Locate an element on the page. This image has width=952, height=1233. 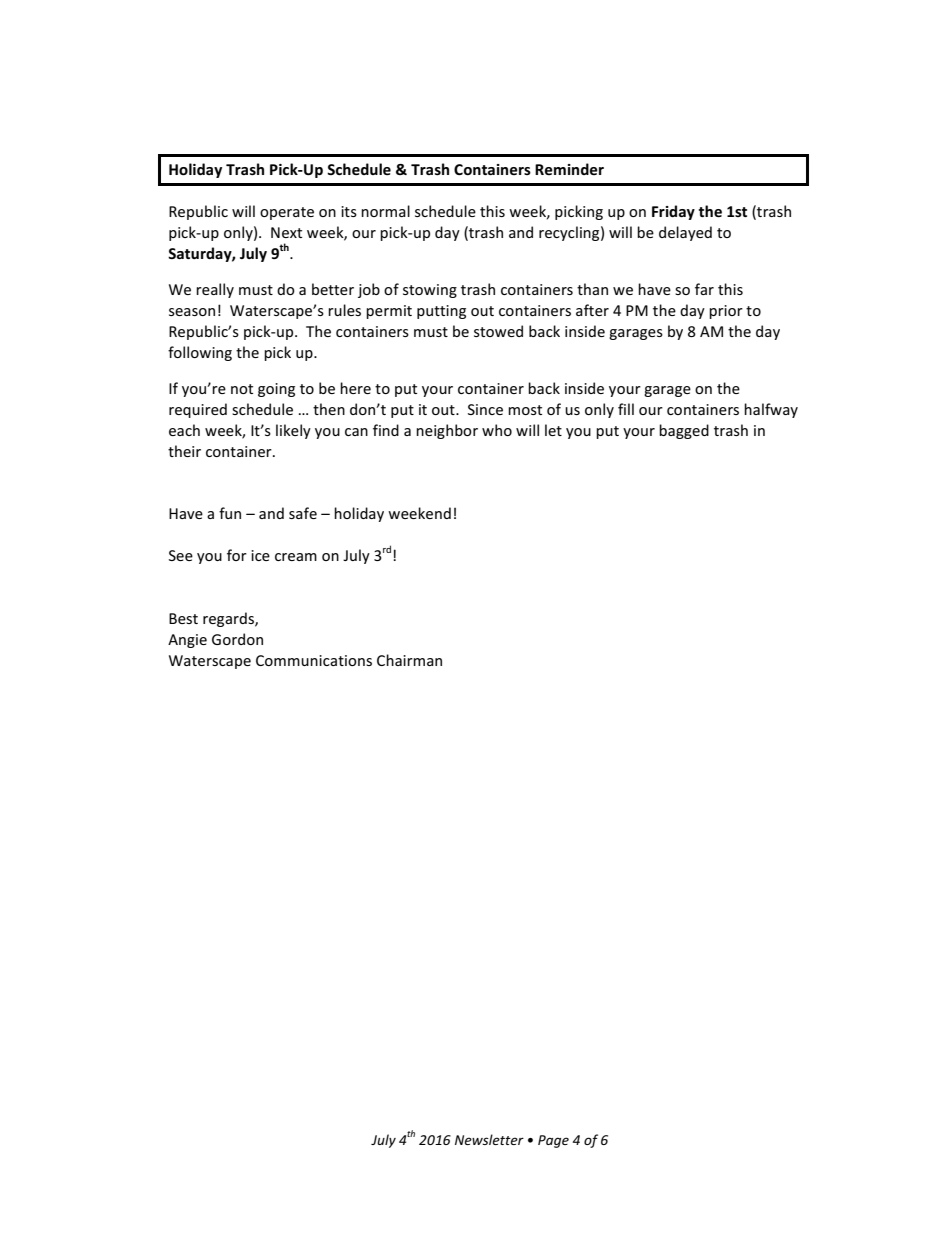
Gordon is located at coordinates (237, 639).
